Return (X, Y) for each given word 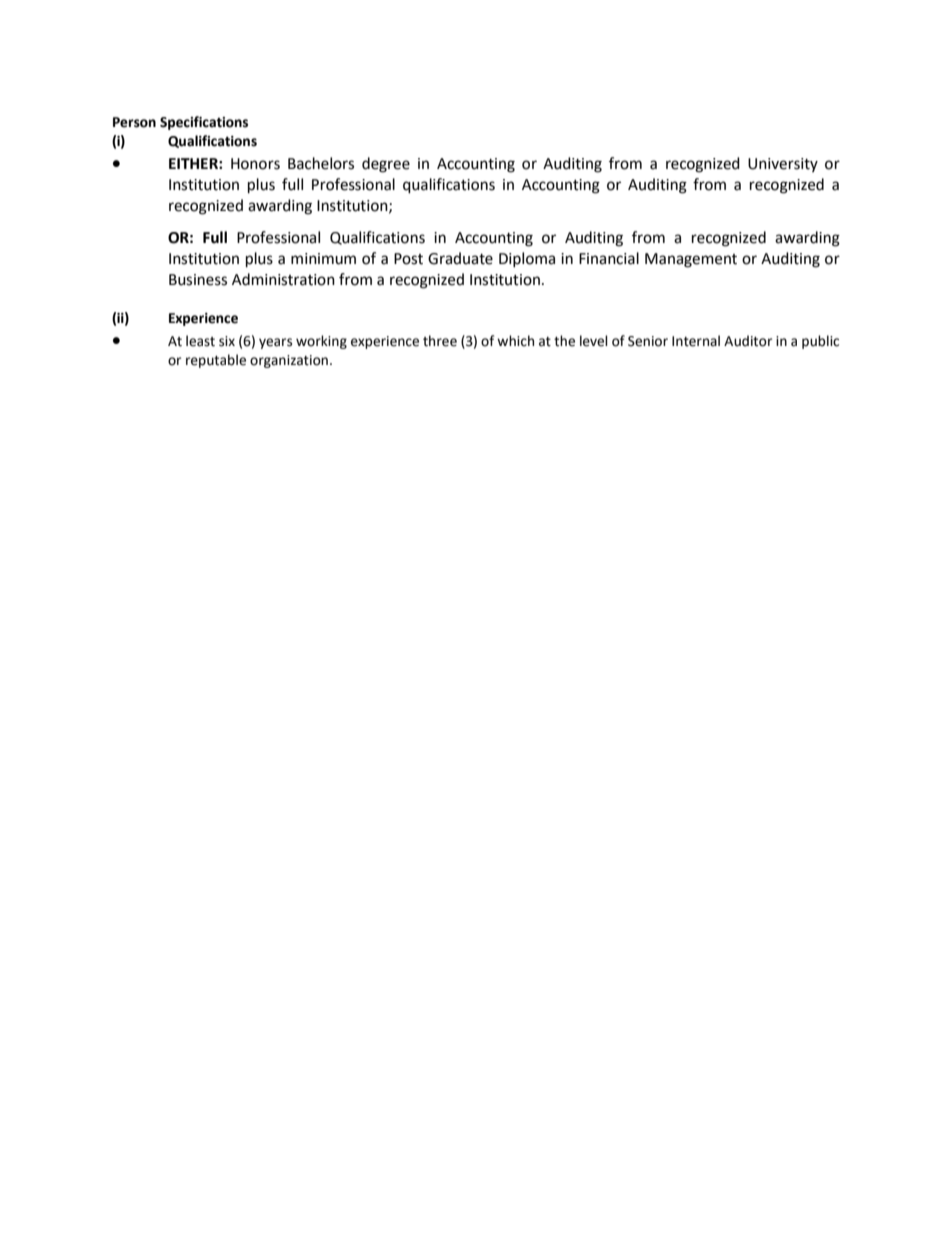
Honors (255, 164)
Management (691, 260)
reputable (216, 361)
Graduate (460, 258)
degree (386, 165)
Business (198, 280)
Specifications (204, 123)
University (783, 165)
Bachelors (321, 163)
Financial (609, 258)
